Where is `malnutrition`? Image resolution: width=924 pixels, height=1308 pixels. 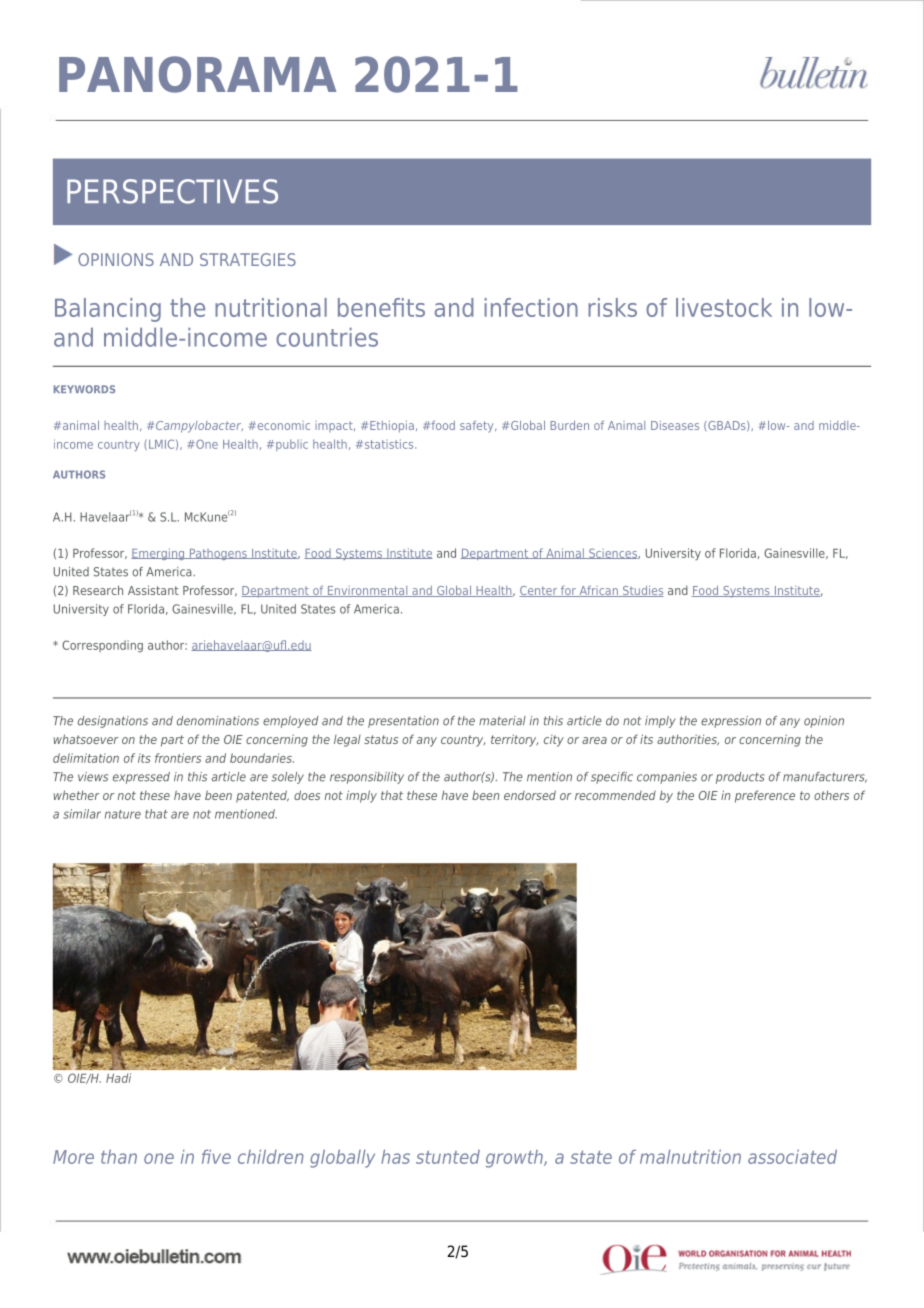
malnutrition is located at coordinates (690, 1157).
